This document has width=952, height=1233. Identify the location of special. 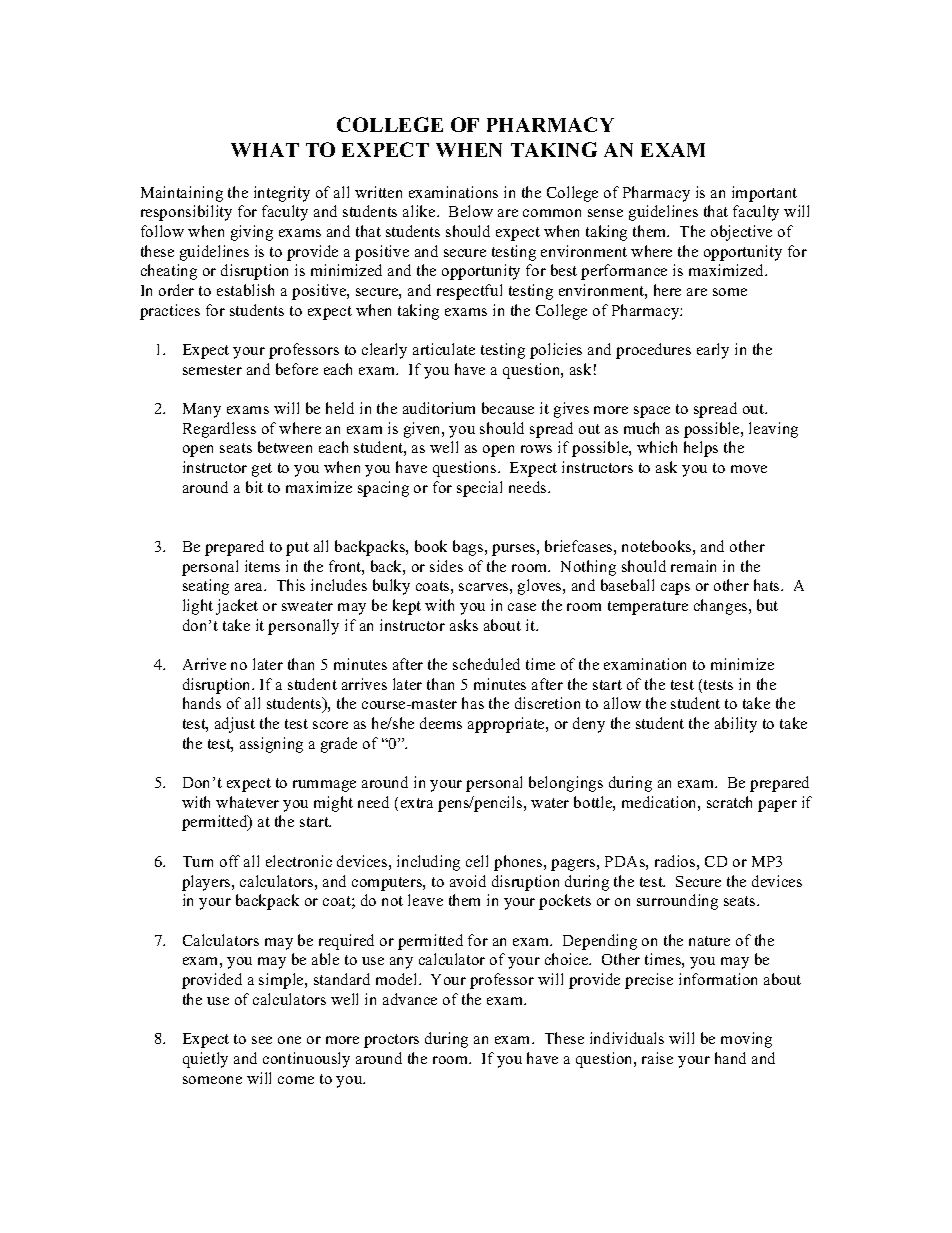
(479, 489).
